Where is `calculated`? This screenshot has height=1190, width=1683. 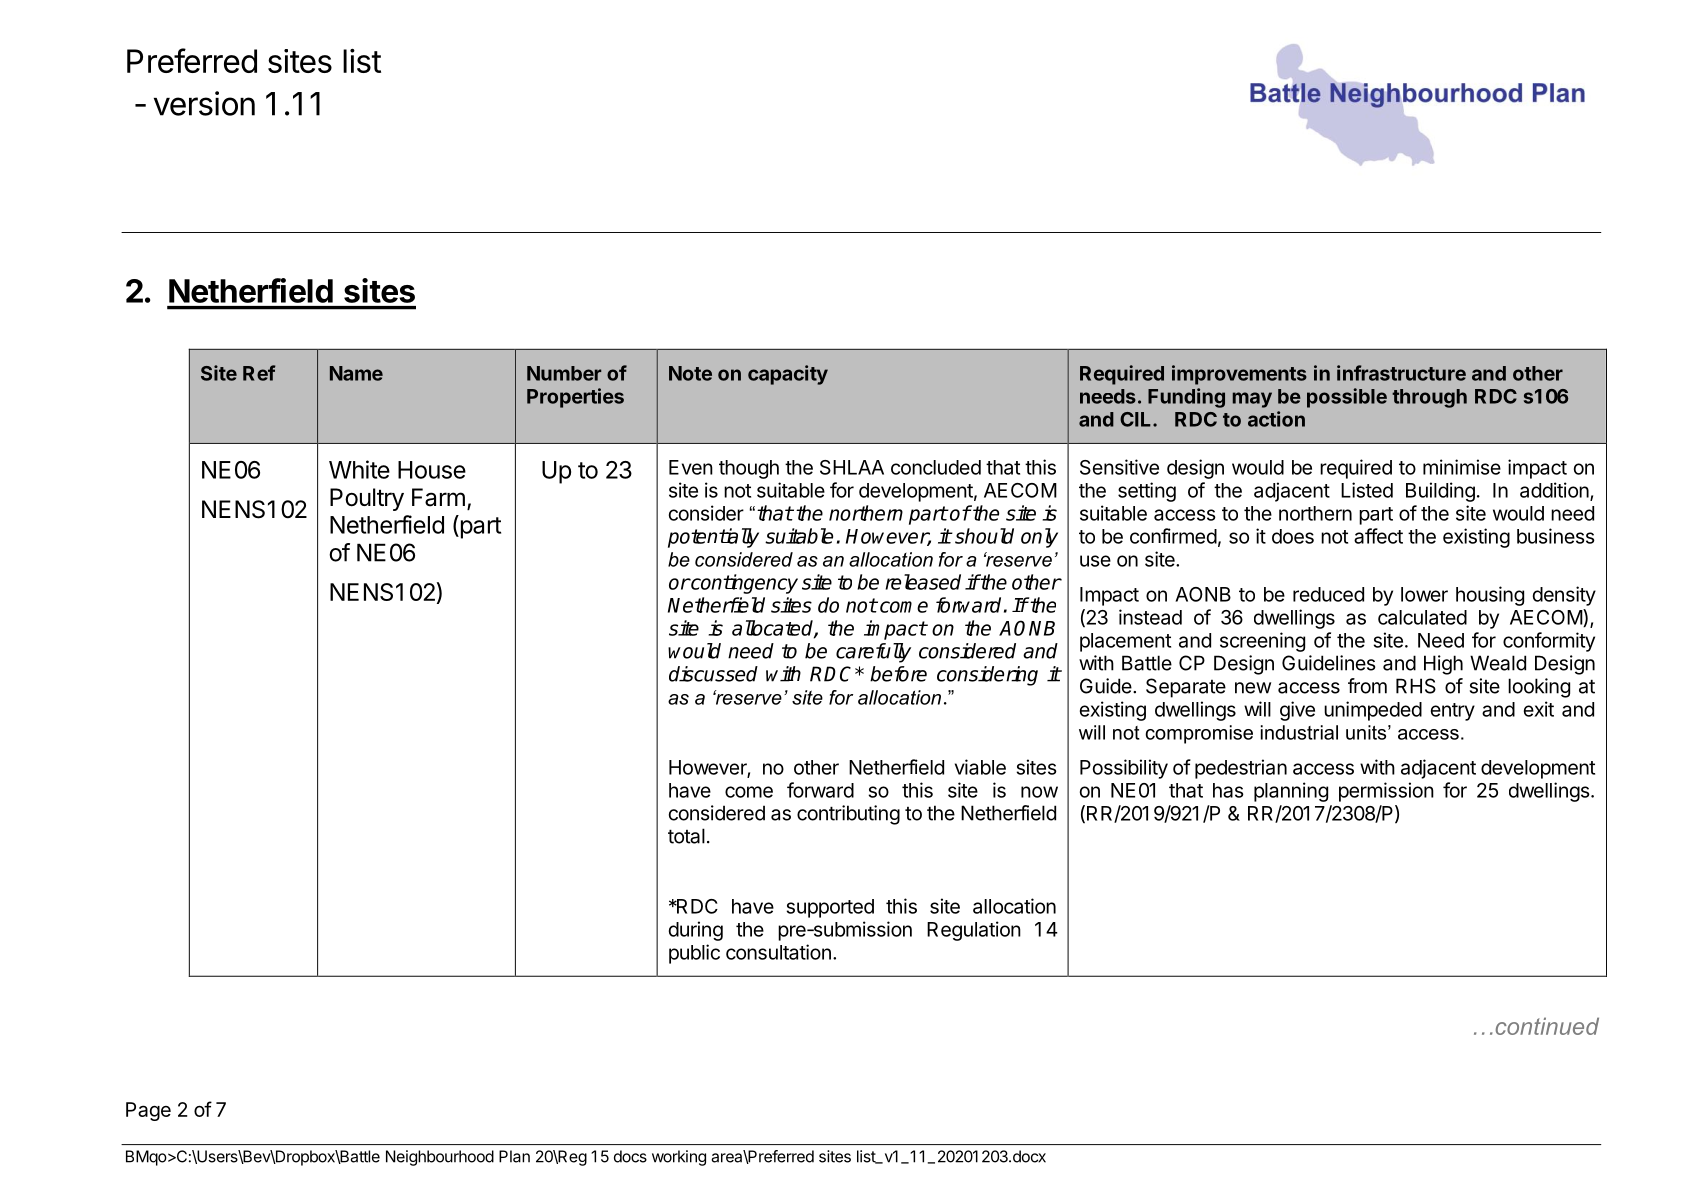
calculated is located at coordinates (1422, 617).
